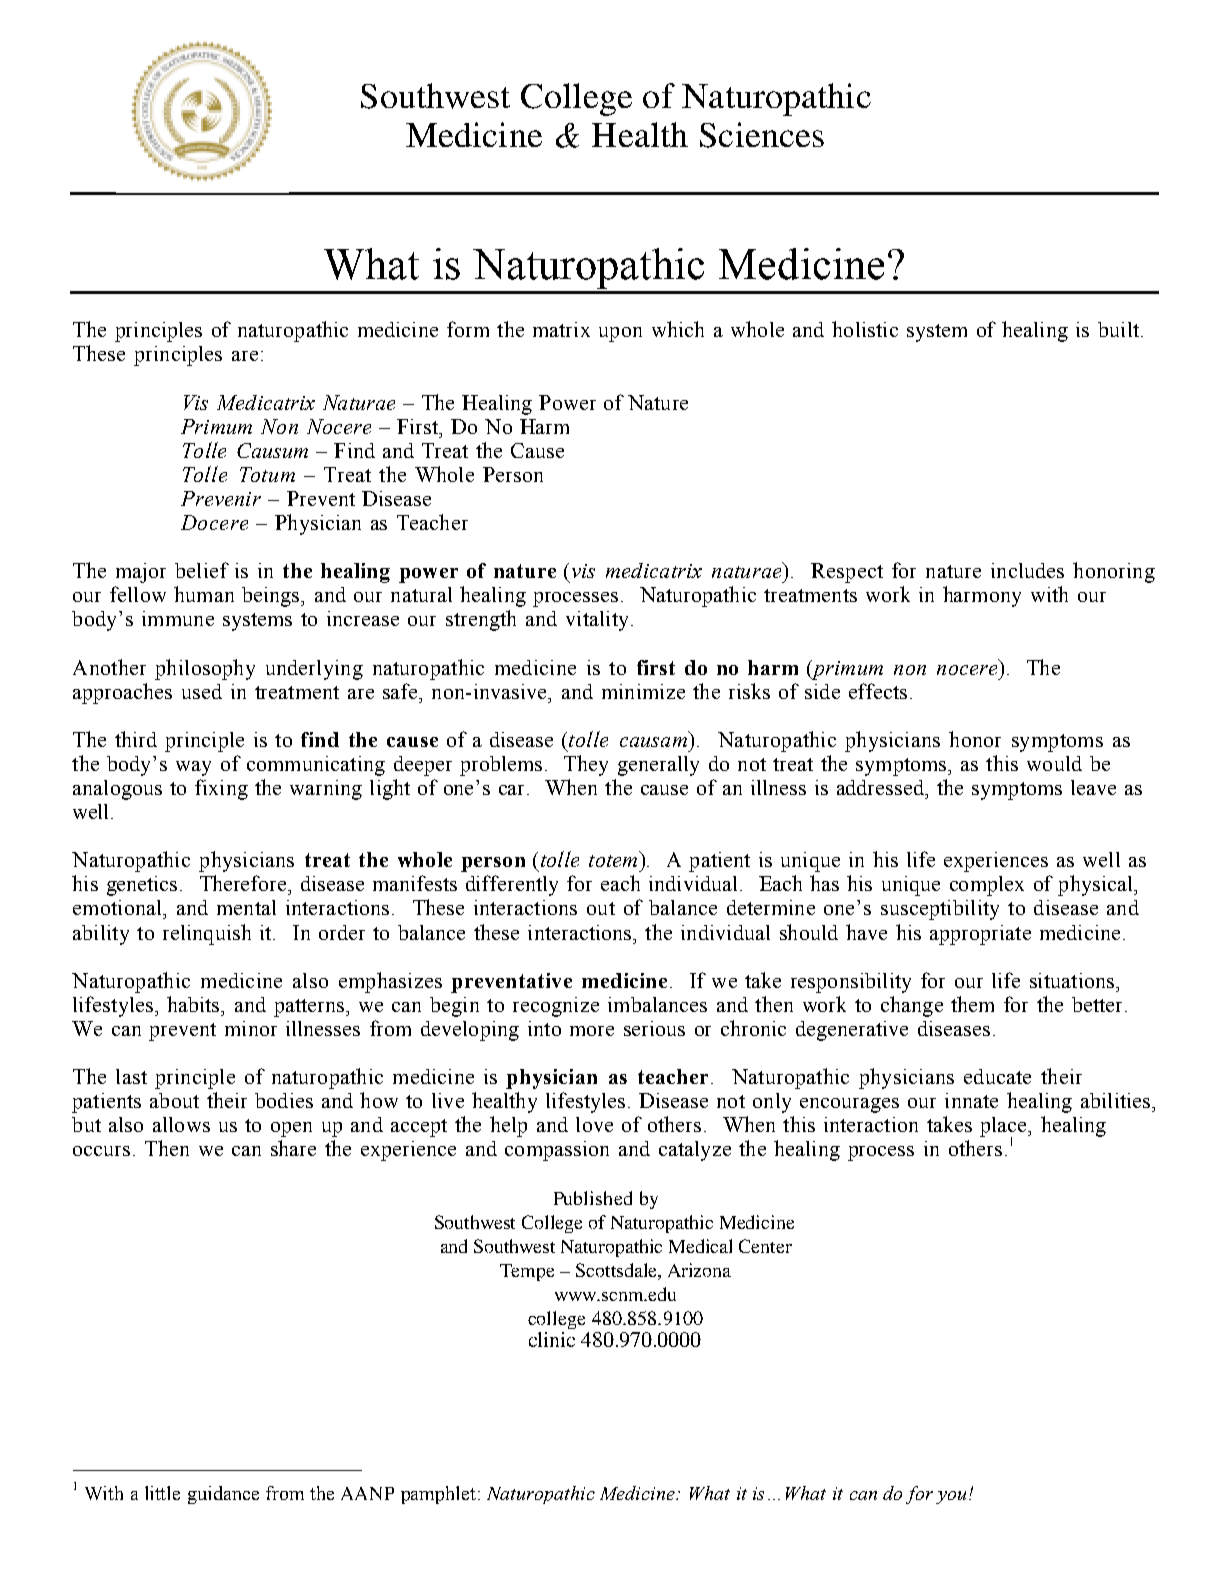 This screenshot has height=1590, width=1229. Describe the element at coordinates (468, 329) in the screenshot. I see `form` at that location.
